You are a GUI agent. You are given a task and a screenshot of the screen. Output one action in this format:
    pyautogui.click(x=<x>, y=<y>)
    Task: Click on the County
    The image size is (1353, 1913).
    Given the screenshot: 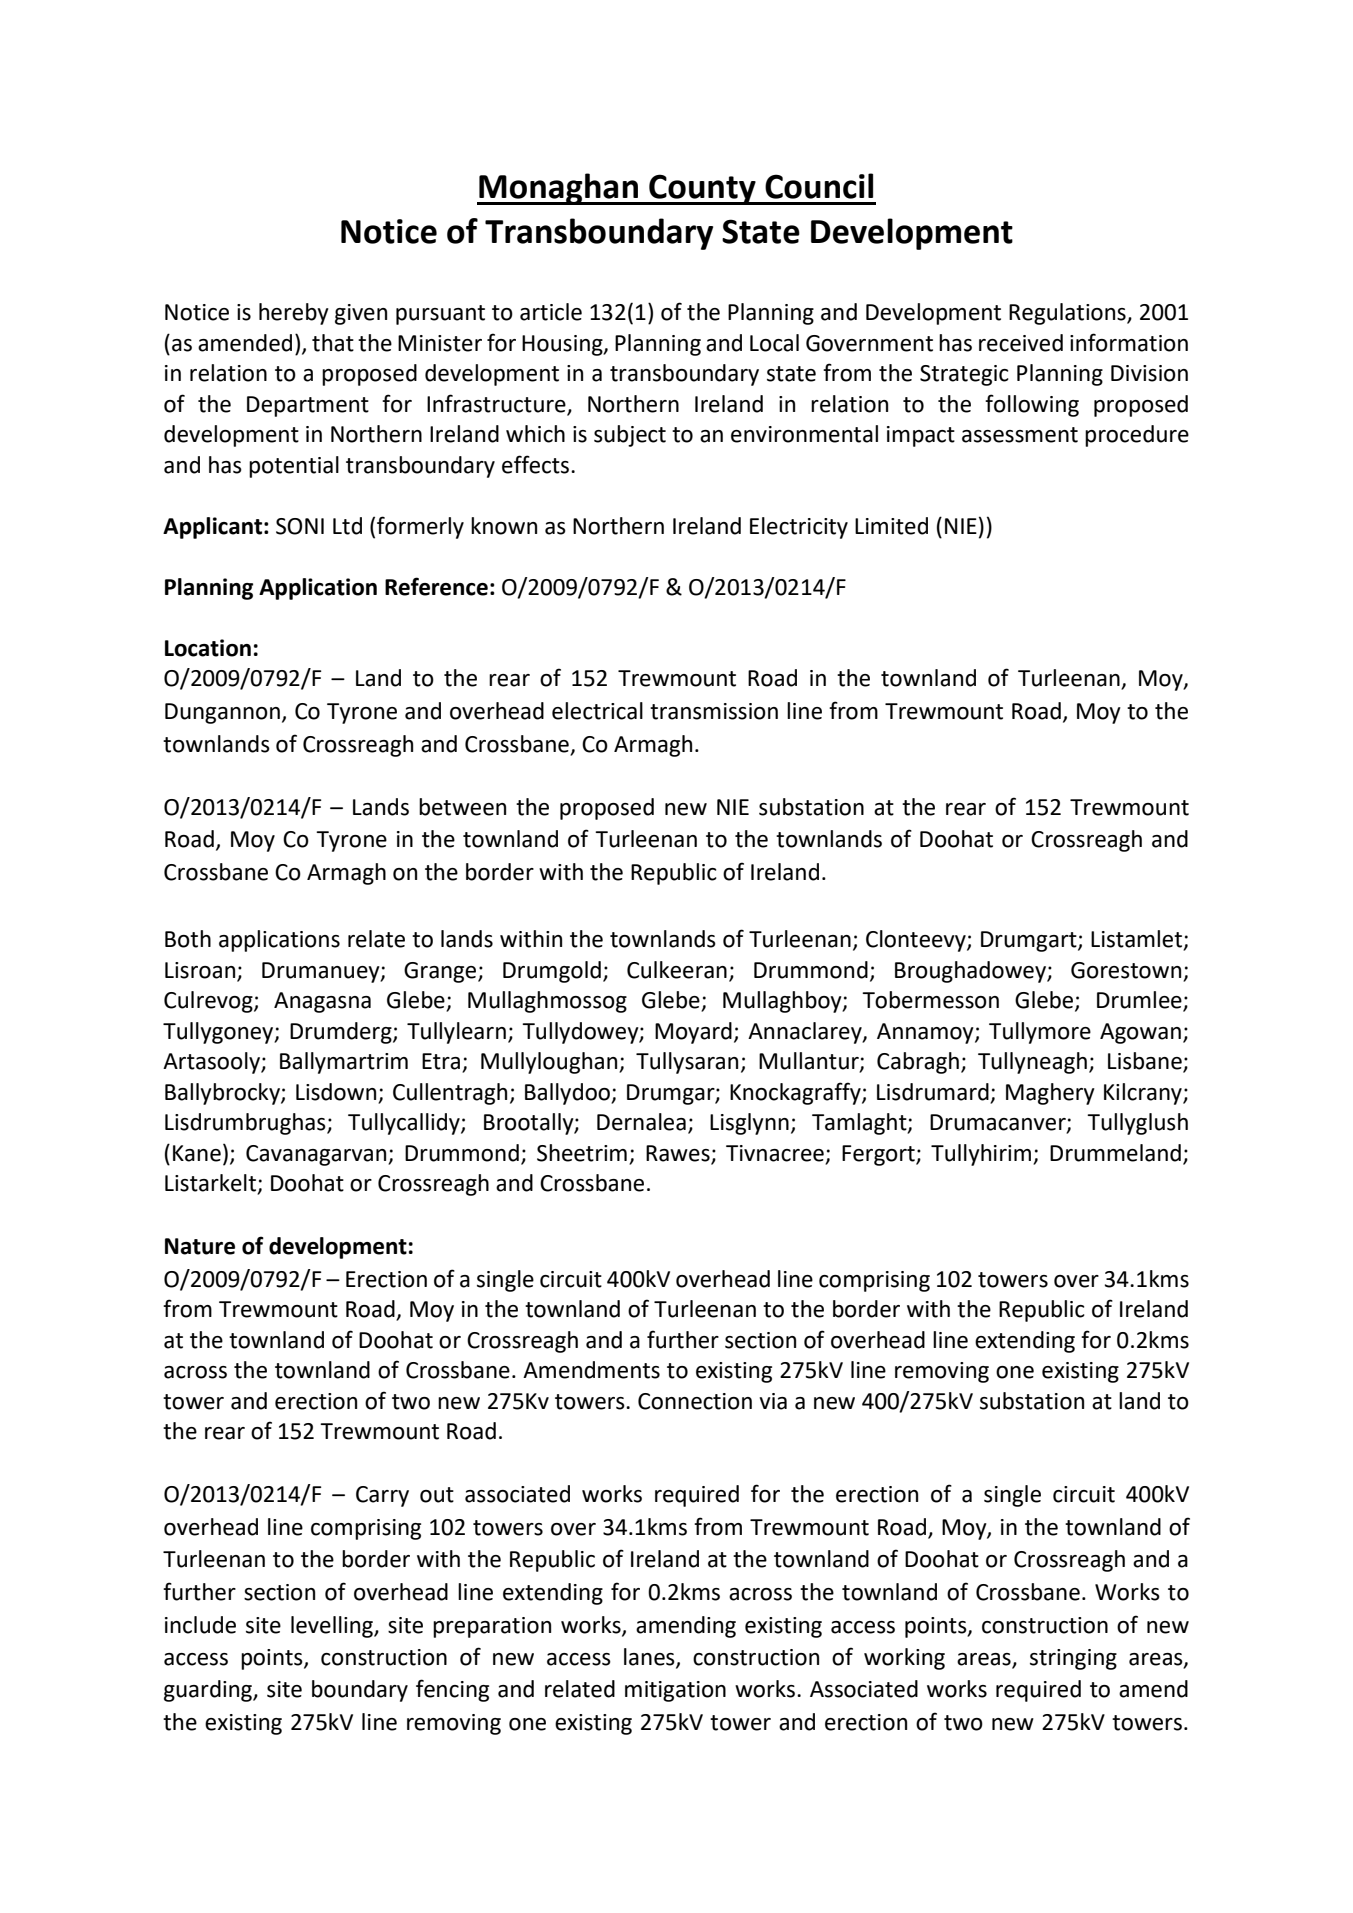 What is the action you would take?
    pyautogui.click(x=702, y=189)
